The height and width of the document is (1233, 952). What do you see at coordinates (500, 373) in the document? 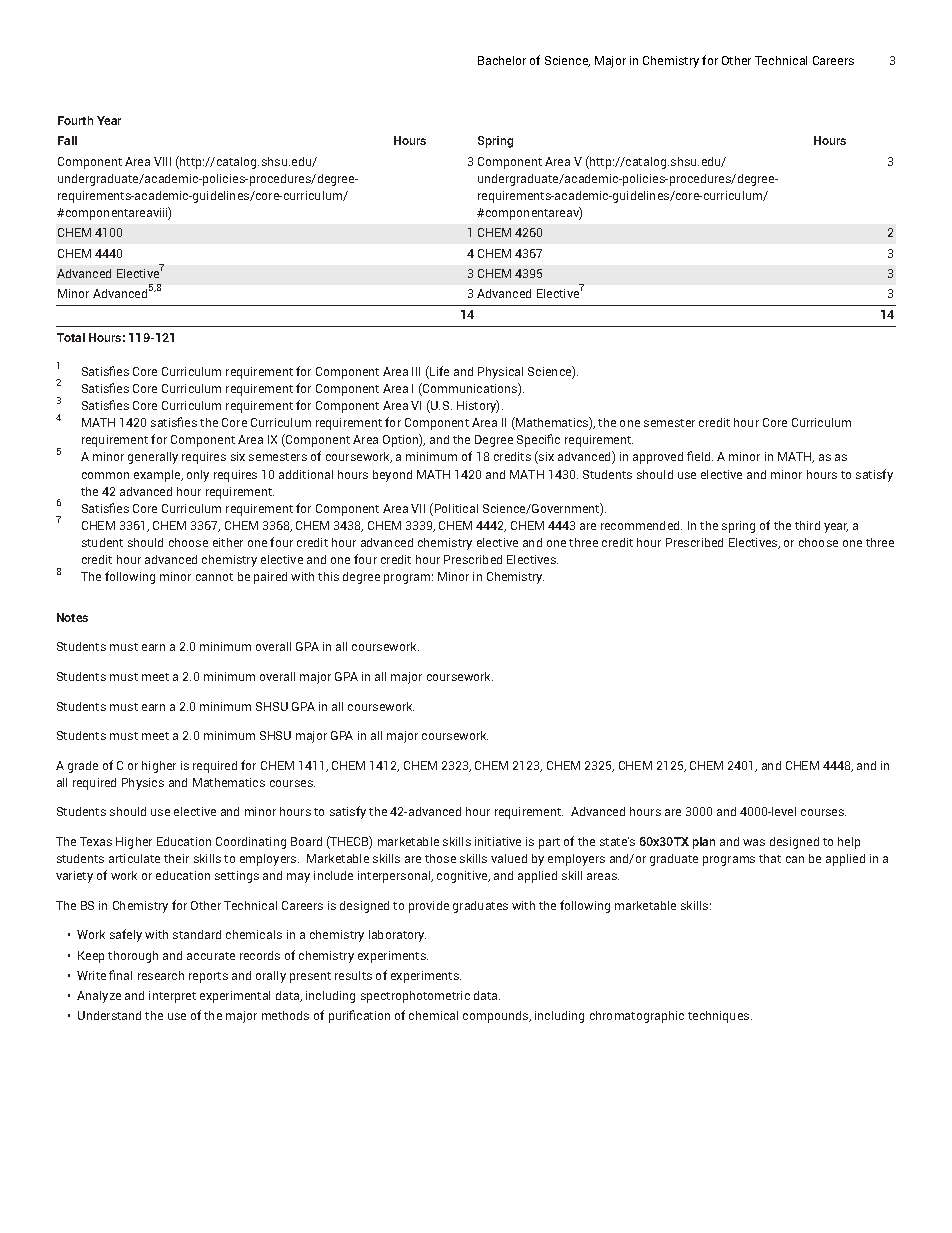
I see `Physical` at bounding box center [500, 373].
